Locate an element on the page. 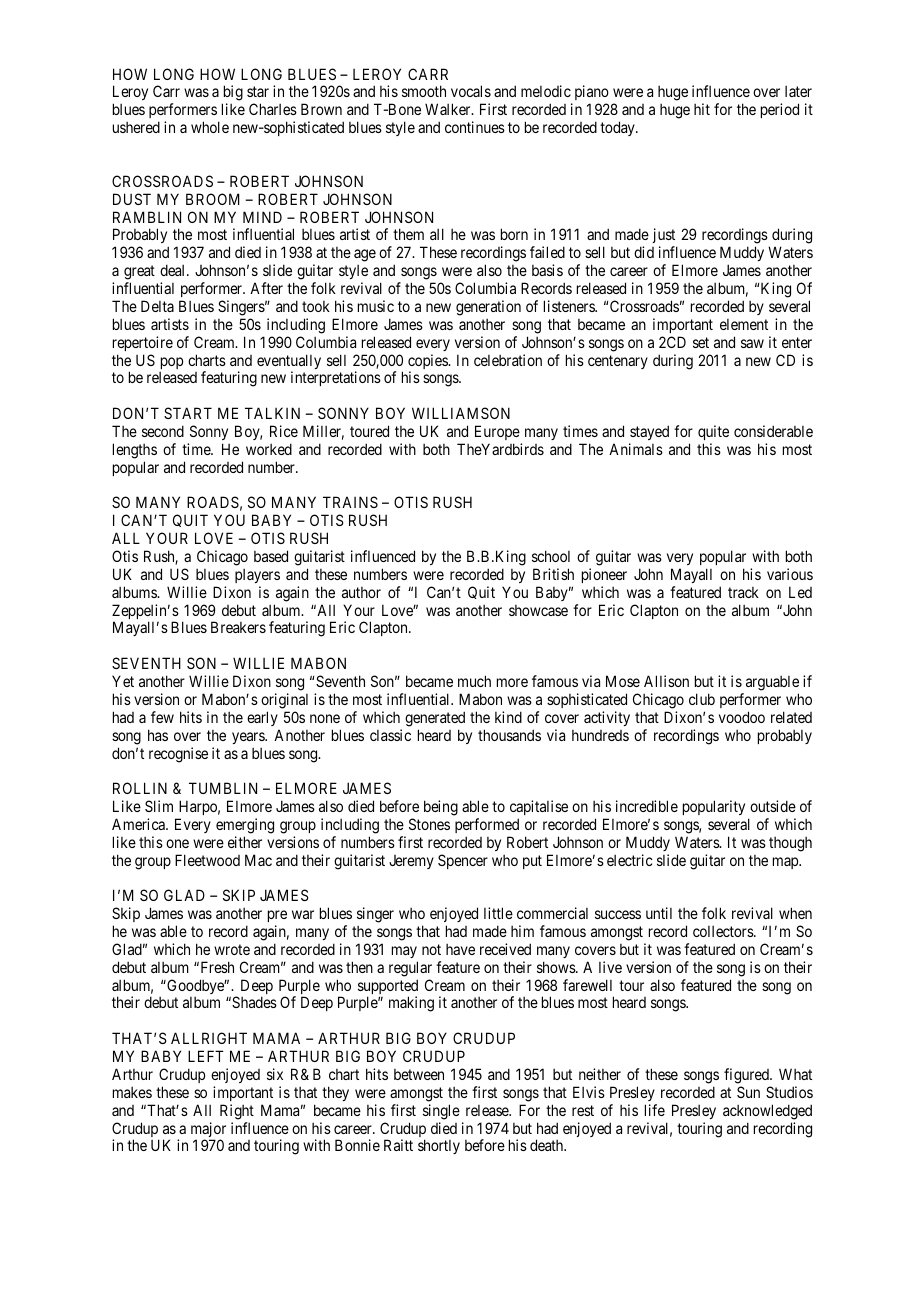 The width and height of the document is (924, 1308). major is located at coordinates (208, 1131).
